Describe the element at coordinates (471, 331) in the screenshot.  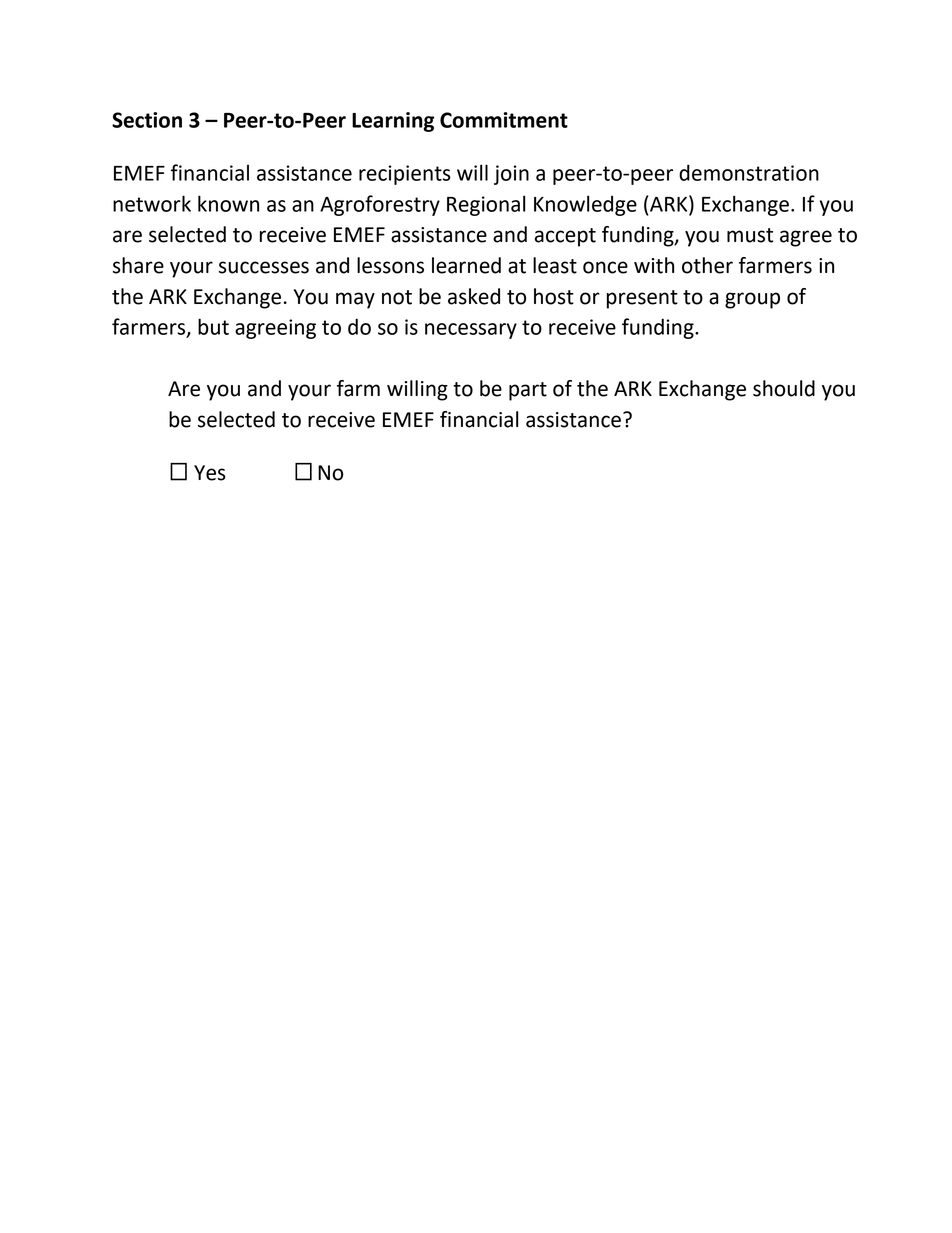
I see `necessary` at that location.
